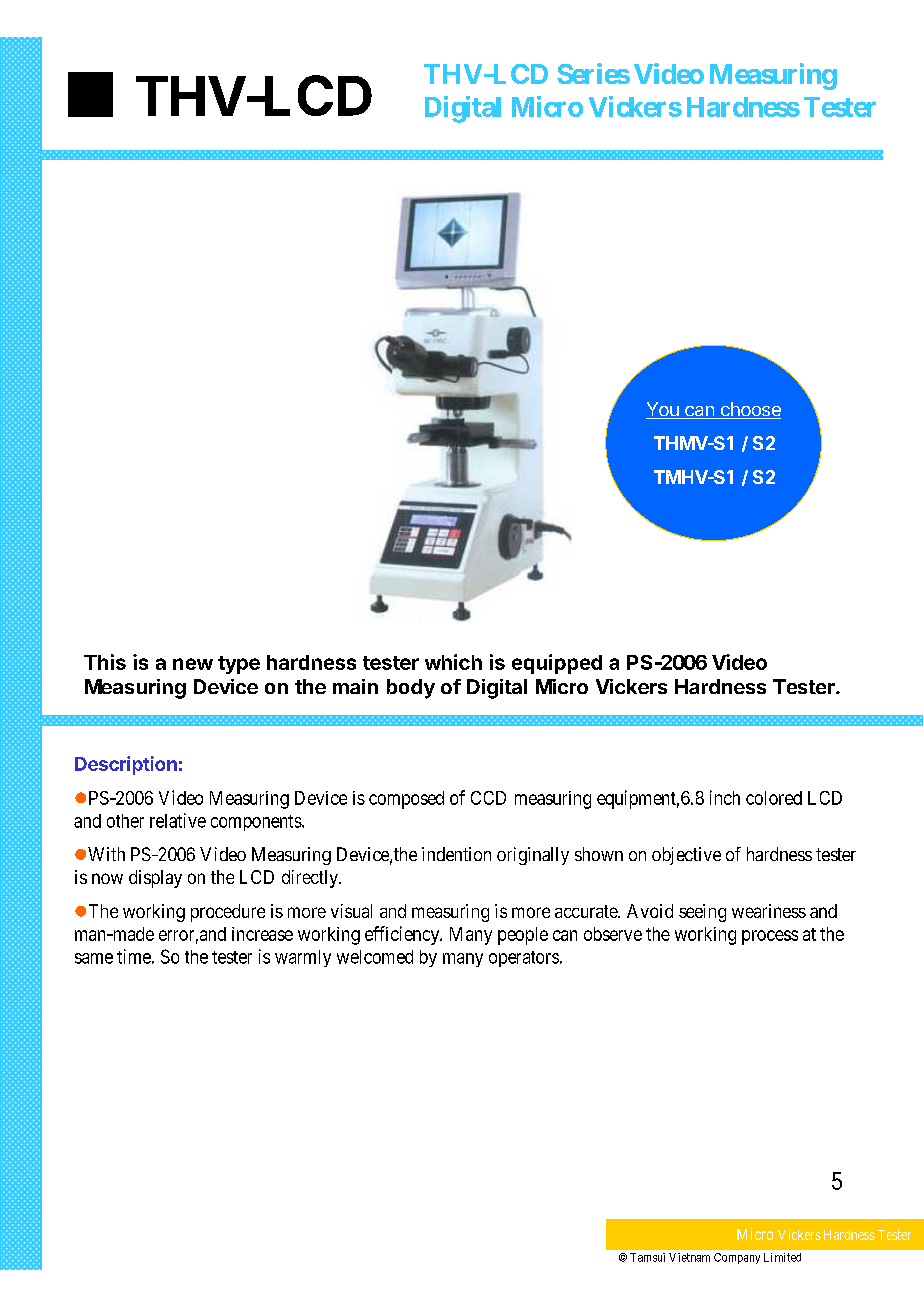 The image size is (924, 1308). I want to click on objective, so click(686, 856).
